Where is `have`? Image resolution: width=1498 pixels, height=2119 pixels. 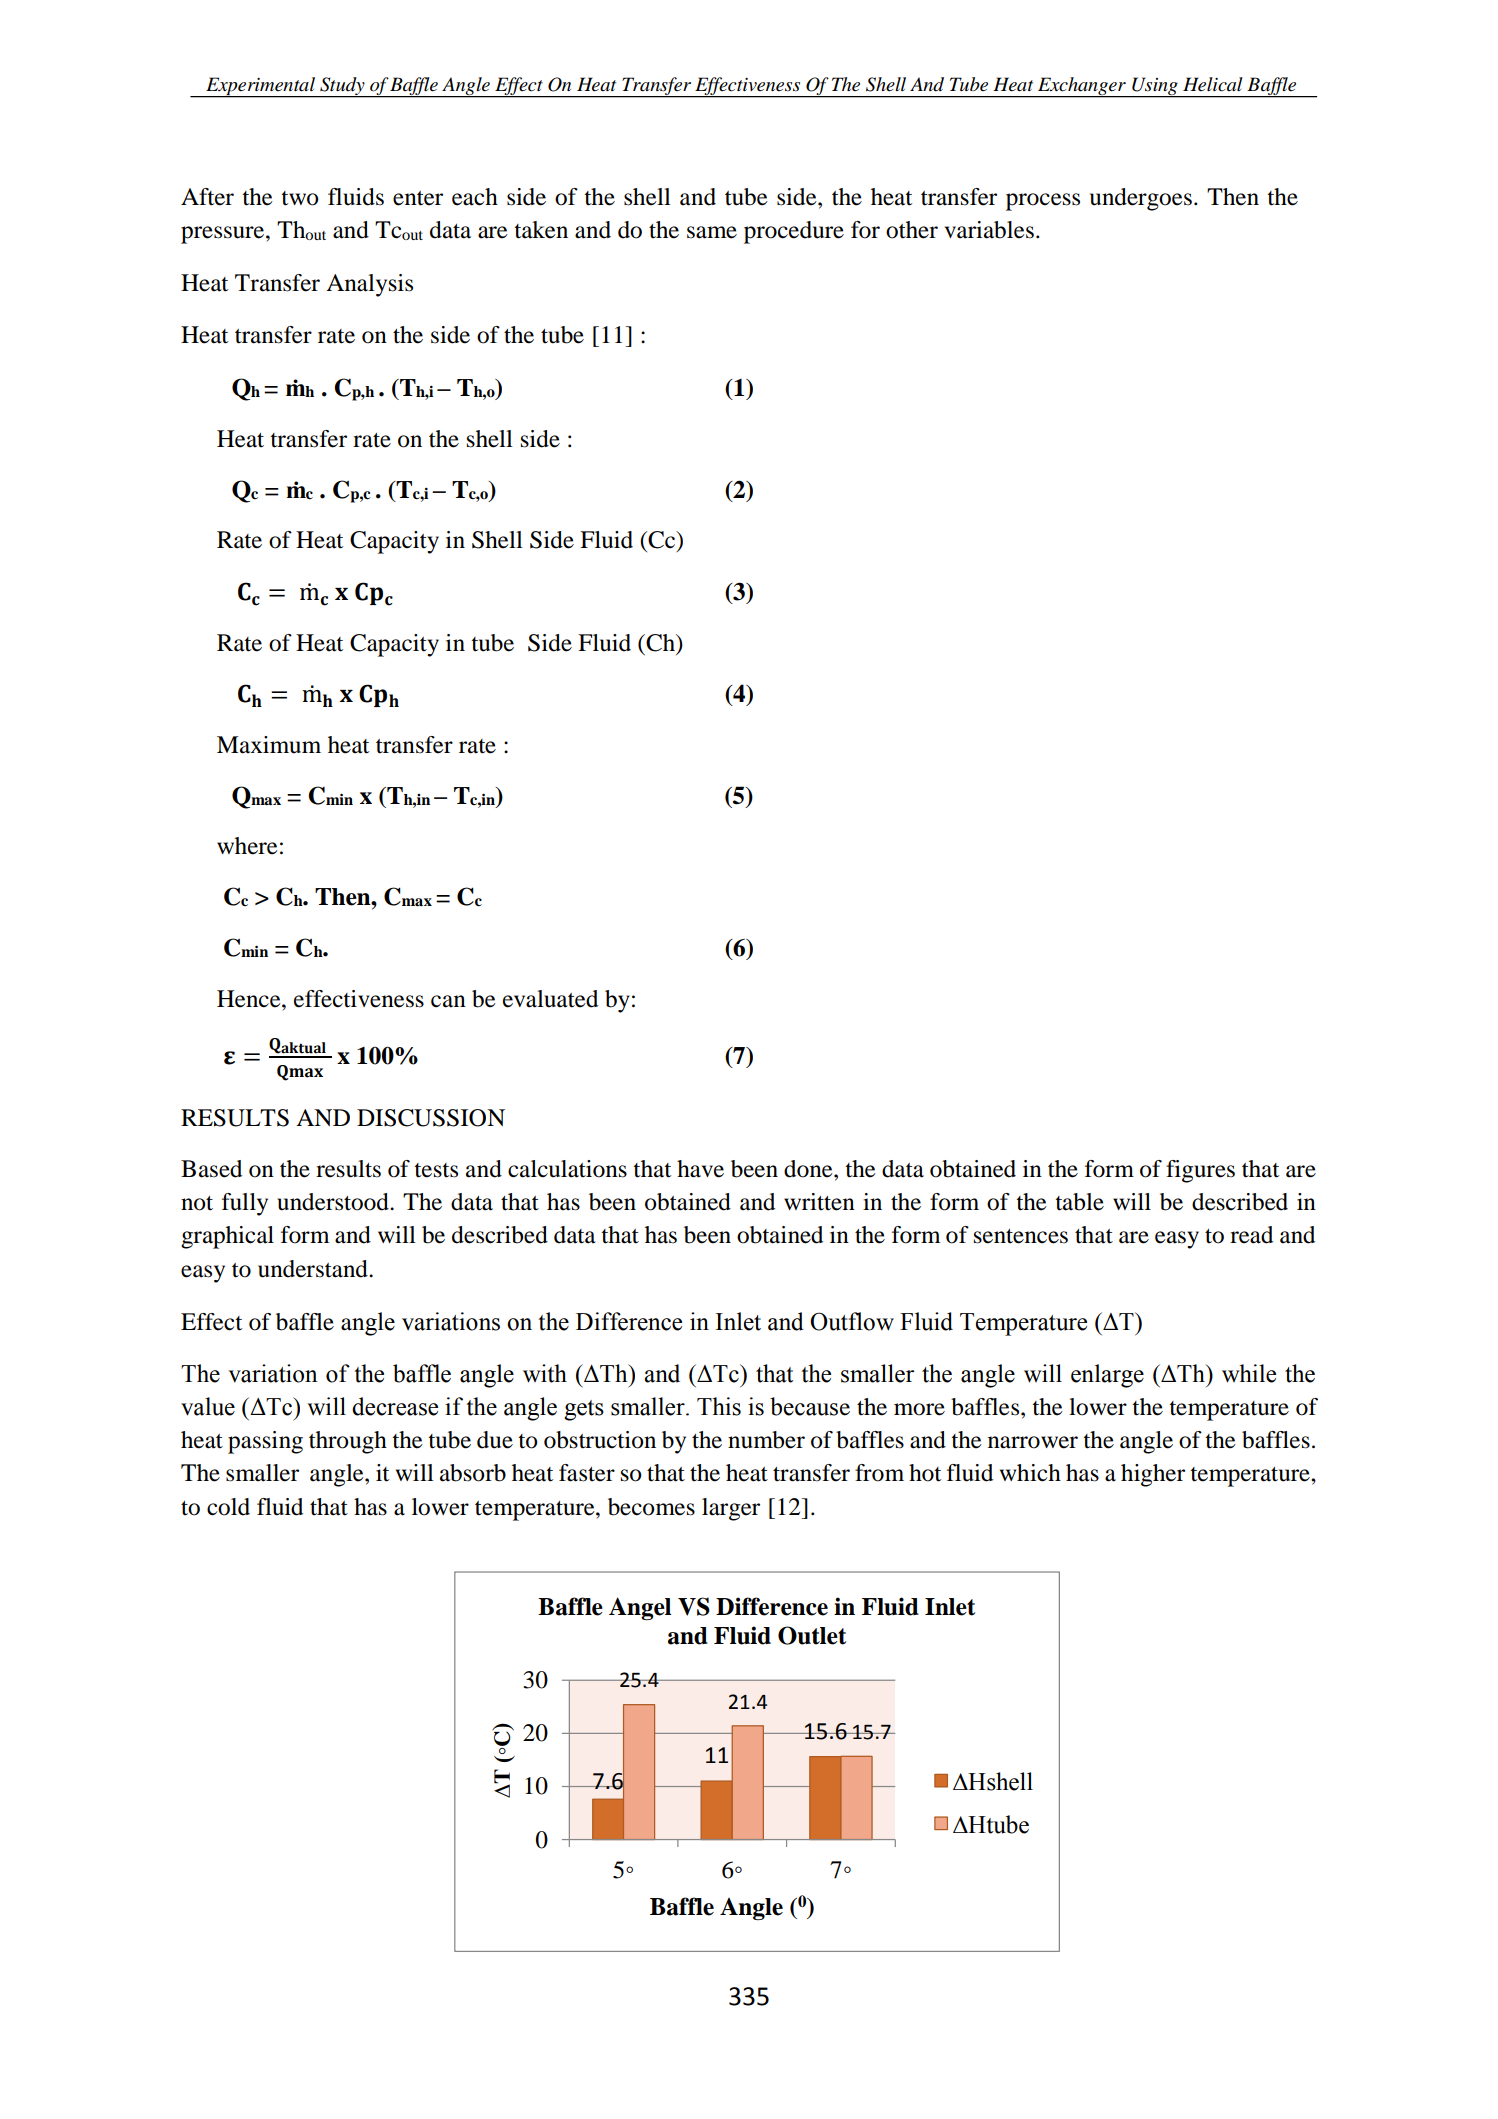 have is located at coordinates (700, 1169).
